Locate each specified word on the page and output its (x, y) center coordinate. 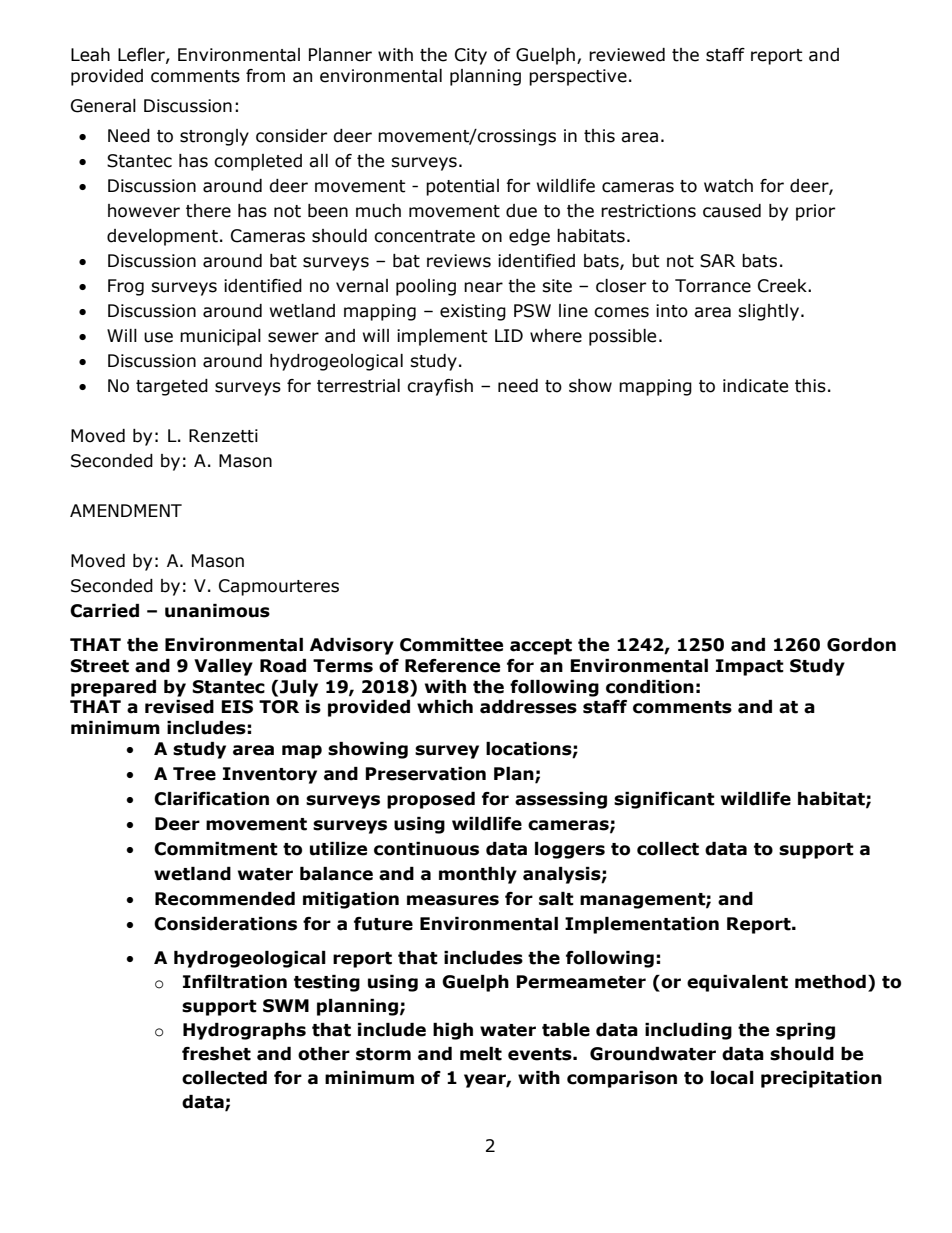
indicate (755, 386)
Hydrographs (244, 1031)
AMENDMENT (126, 510)
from (265, 76)
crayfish (440, 387)
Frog (126, 287)
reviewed (627, 55)
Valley (223, 667)
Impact (750, 667)
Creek (783, 286)
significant (664, 800)
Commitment (216, 849)
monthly (478, 875)
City (471, 56)
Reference (452, 666)
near (483, 287)
